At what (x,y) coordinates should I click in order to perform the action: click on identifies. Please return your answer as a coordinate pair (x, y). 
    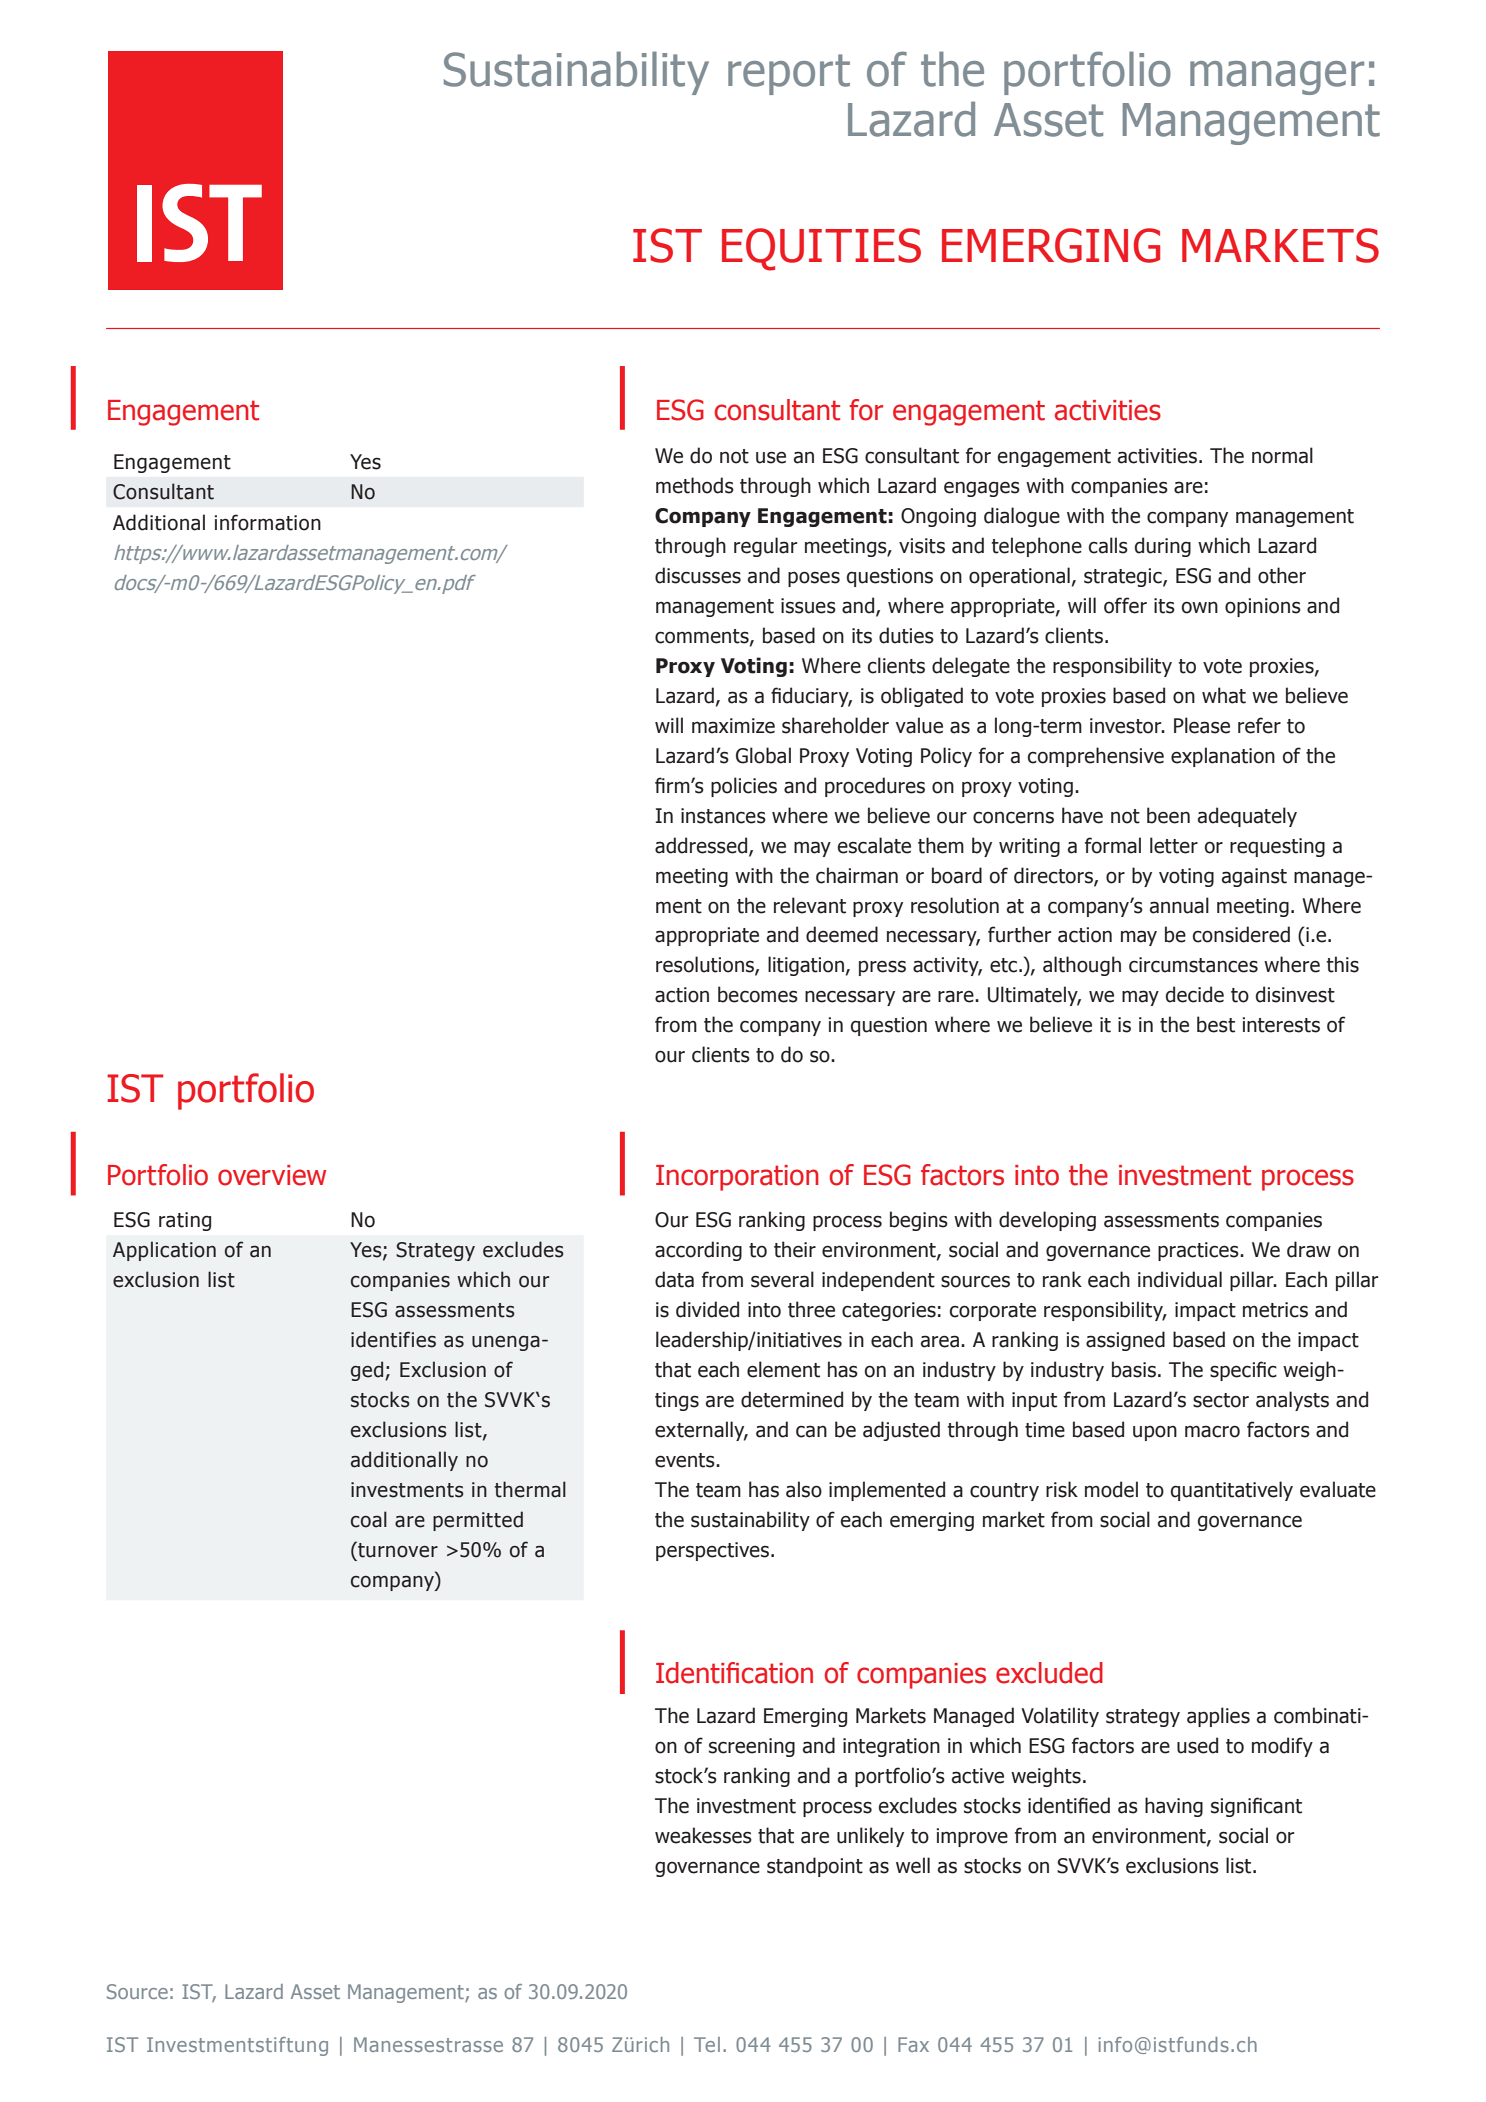
    Looking at the image, I should click on (393, 1339).
